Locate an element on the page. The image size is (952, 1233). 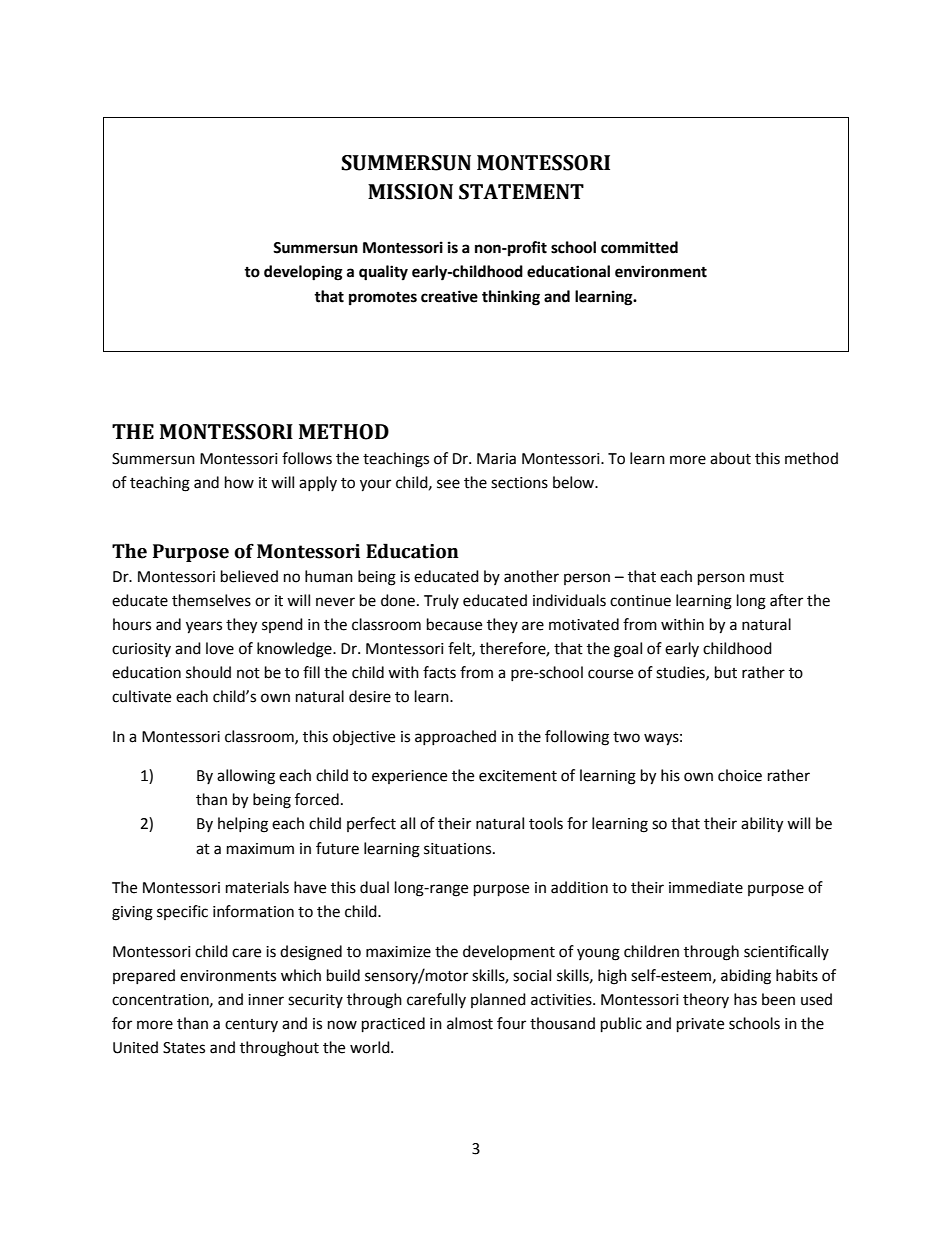
about is located at coordinates (730, 458).
